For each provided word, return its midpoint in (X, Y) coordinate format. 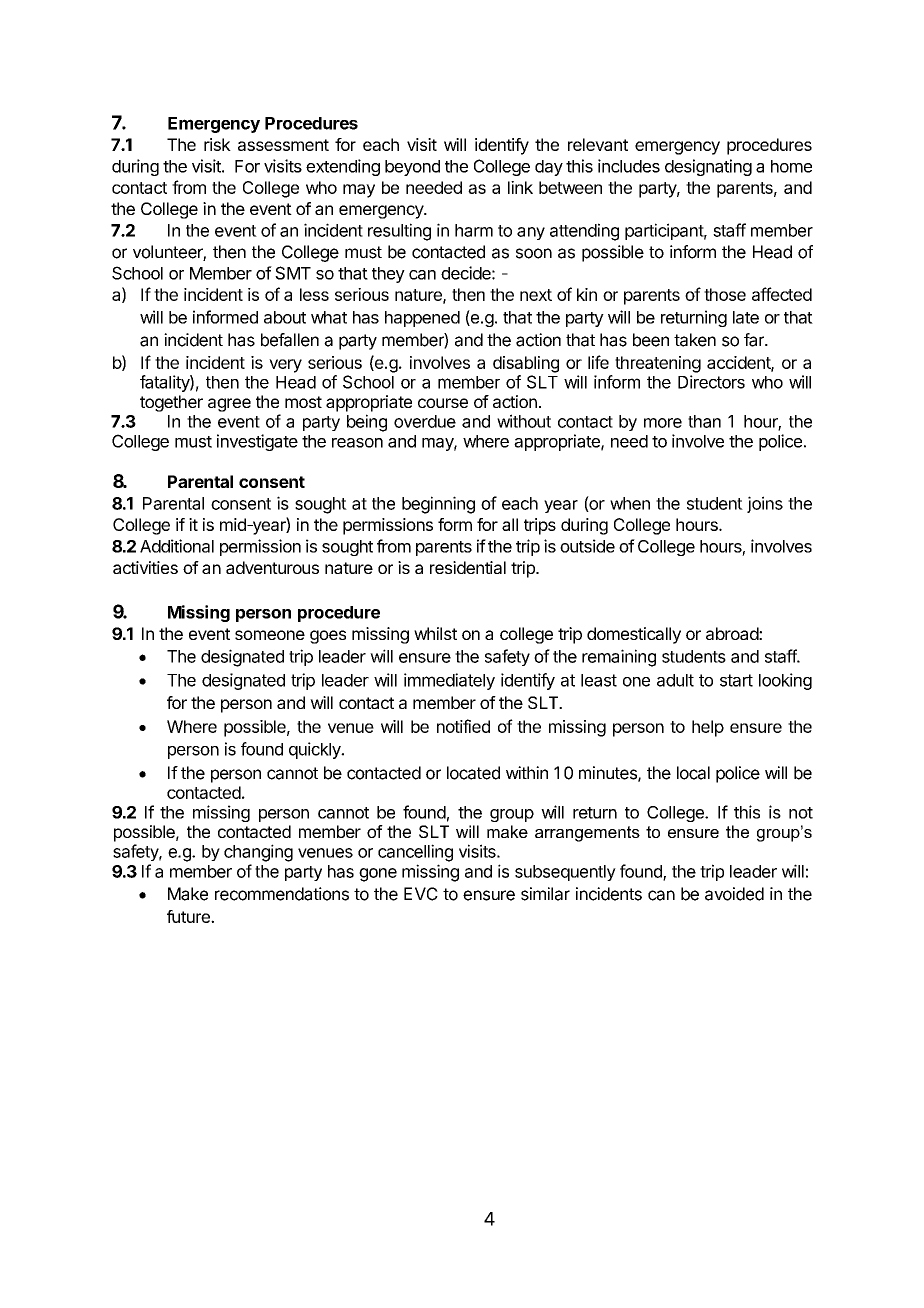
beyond (412, 168)
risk (217, 144)
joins (765, 504)
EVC (421, 894)
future (189, 916)
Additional (177, 546)
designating (708, 167)
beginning (438, 505)
